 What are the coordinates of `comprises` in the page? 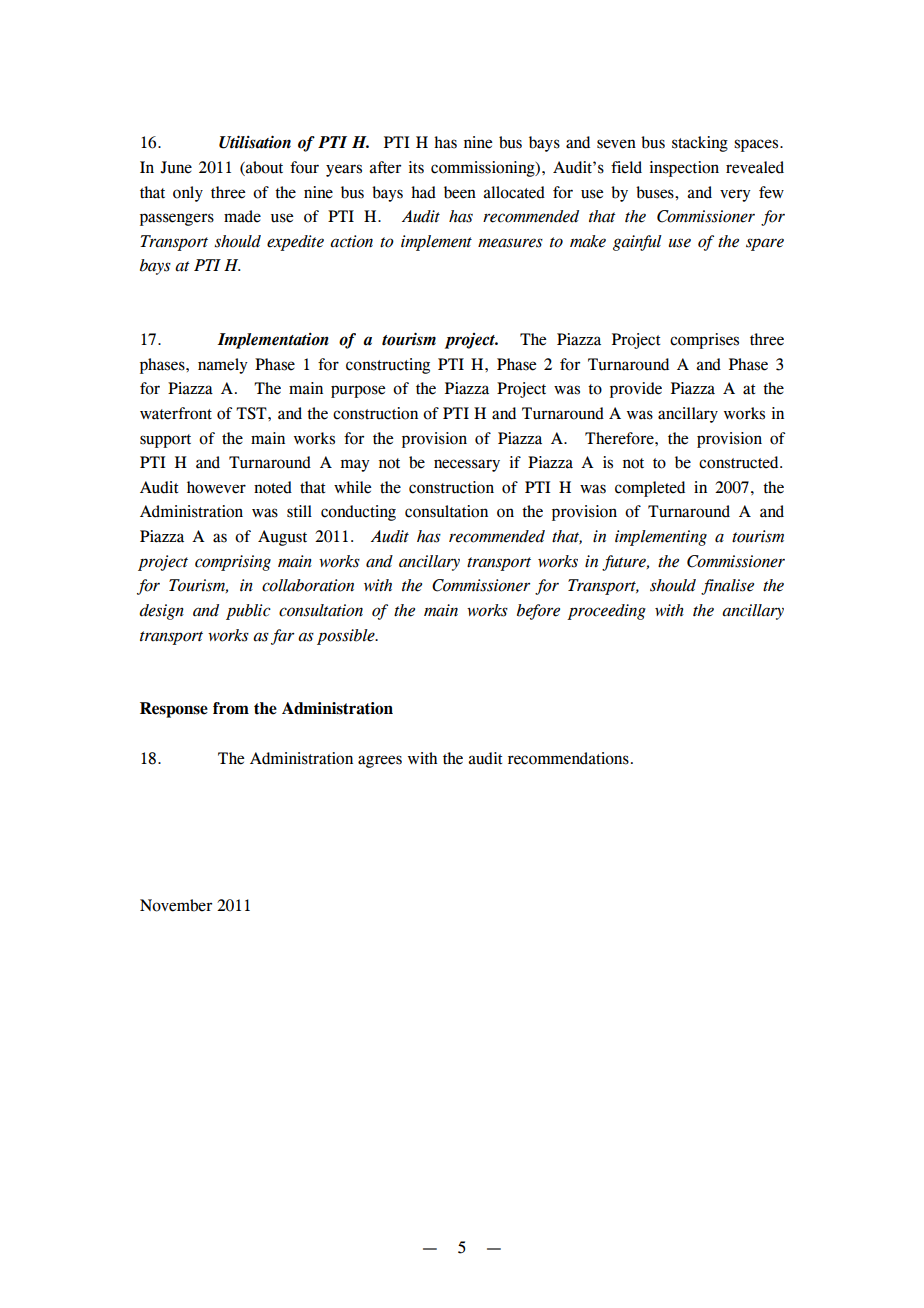 It's located at (704, 341).
